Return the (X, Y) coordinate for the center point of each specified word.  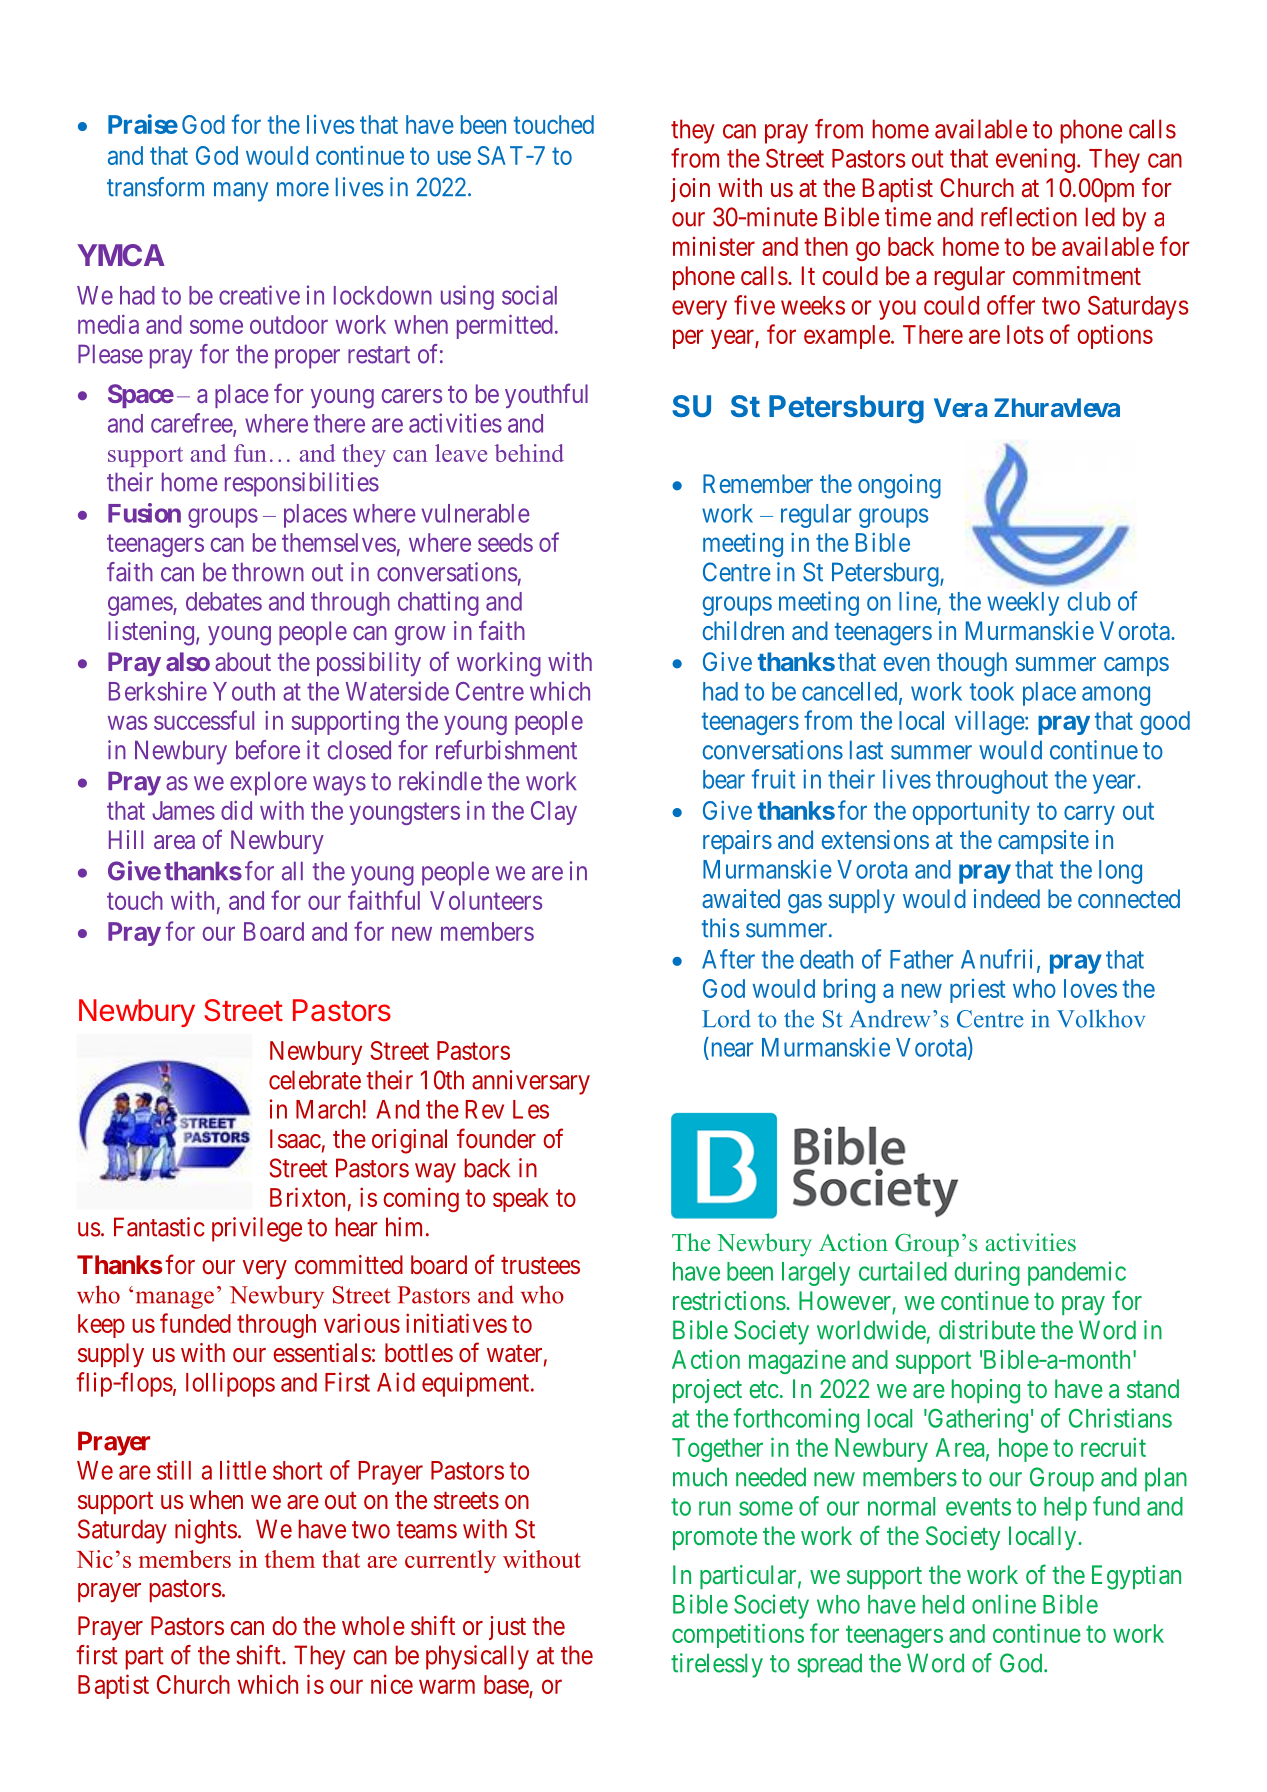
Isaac (295, 1139)
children (743, 630)
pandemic (1077, 1273)
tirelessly (717, 1665)
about (243, 661)
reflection (1029, 217)
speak (521, 1200)
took (992, 691)
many (241, 192)
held (943, 1604)
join (690, 190)
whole (373, 1625)
